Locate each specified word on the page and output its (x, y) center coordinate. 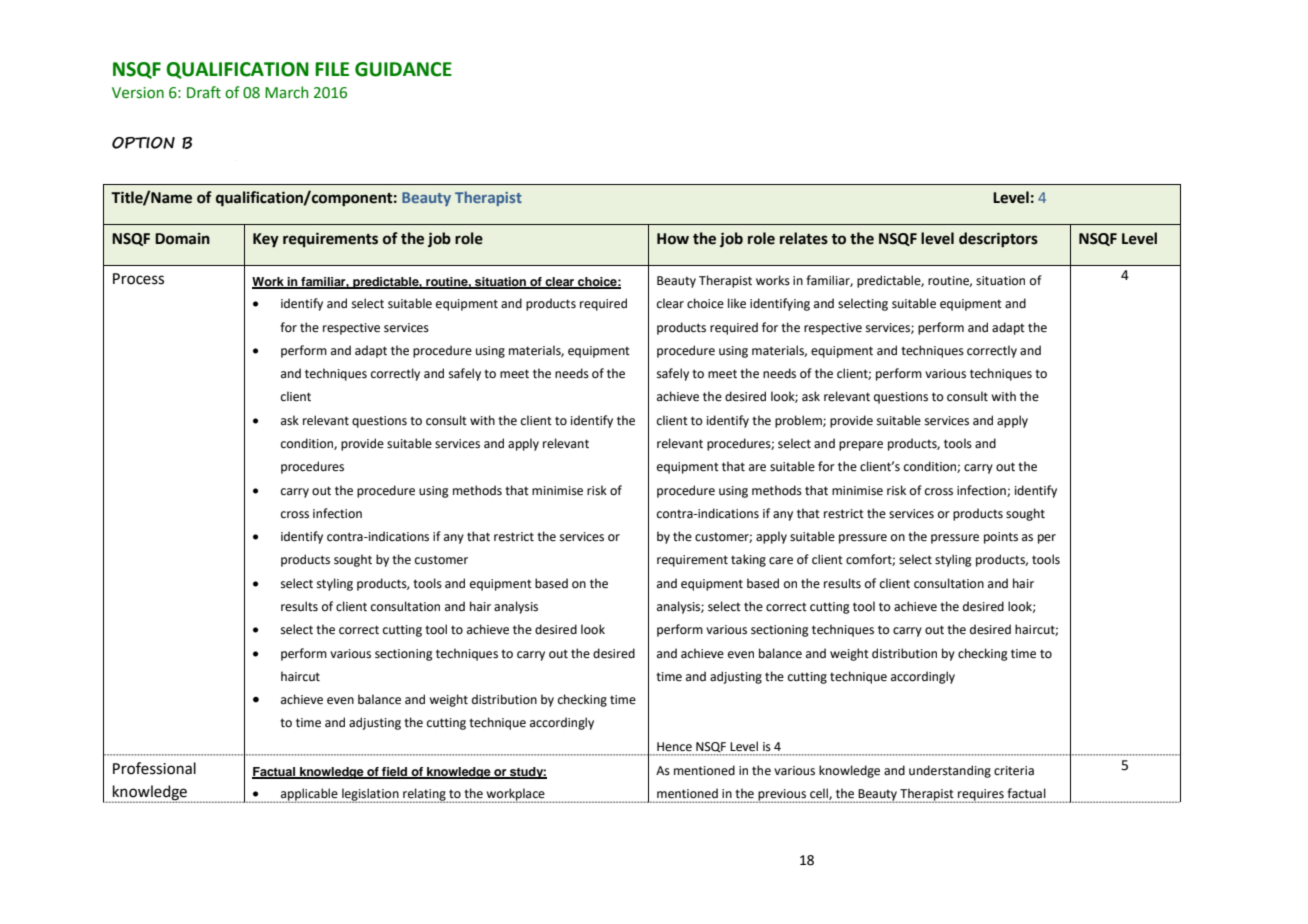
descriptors (998, 240)
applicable (309, 795)
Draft (204, 92)
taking (748, 560)
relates (804, 238)
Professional (154, 768)
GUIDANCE (403, 69)
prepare (861, 446)
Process (138, 279)
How (673, 239)
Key (266, 240)
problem (799, 421)
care (781, 561)
